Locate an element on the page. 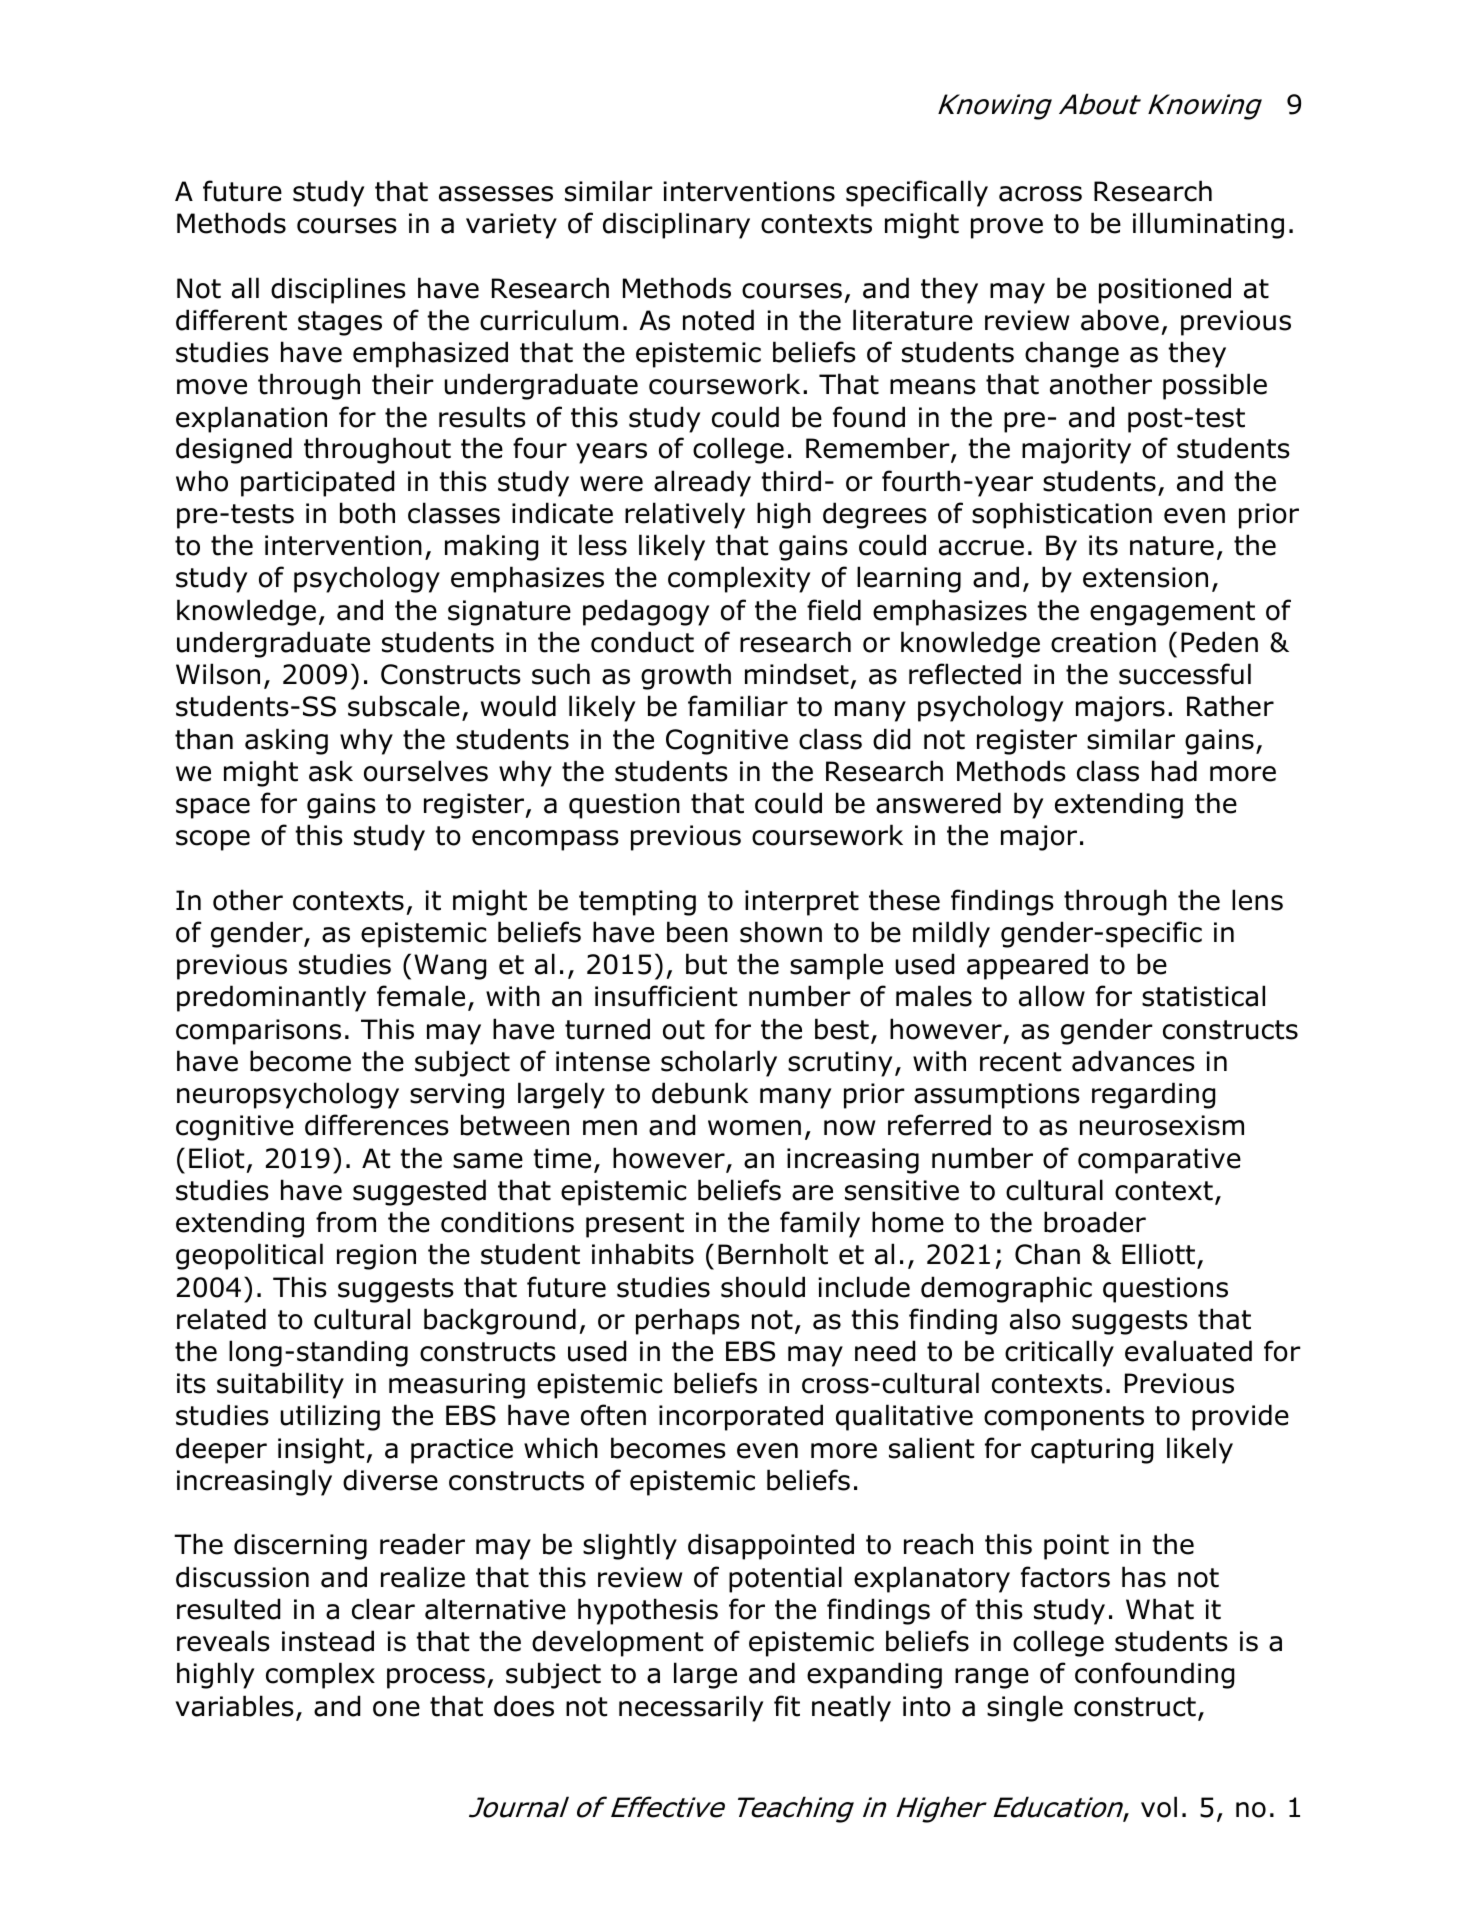  asking is located at coordinates (286, 741).
